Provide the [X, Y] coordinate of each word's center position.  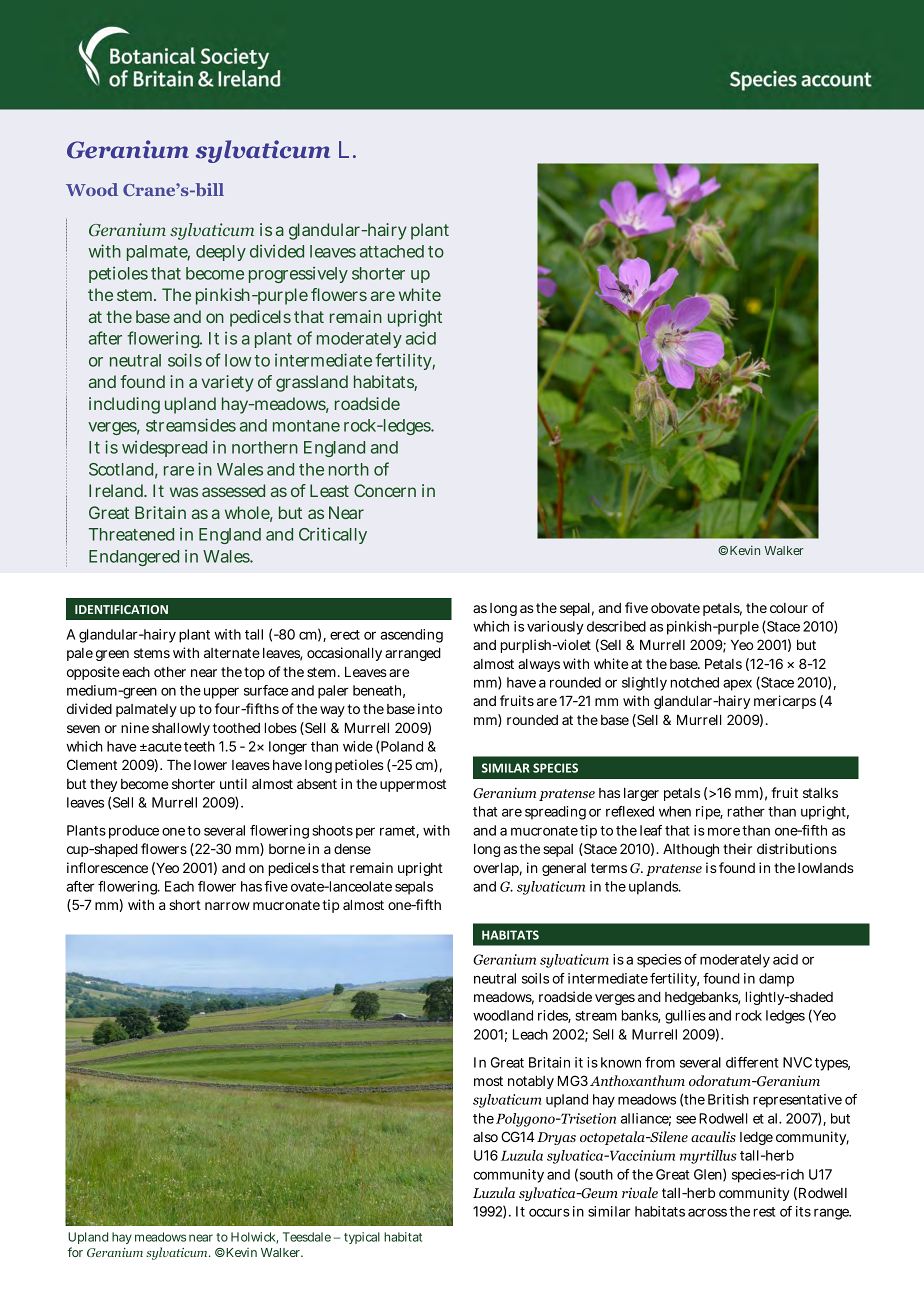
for [75, 1252]
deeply [221, 253]
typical [362, 1238]
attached [392, 251]
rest [764, 1212]
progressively [298, 275]
